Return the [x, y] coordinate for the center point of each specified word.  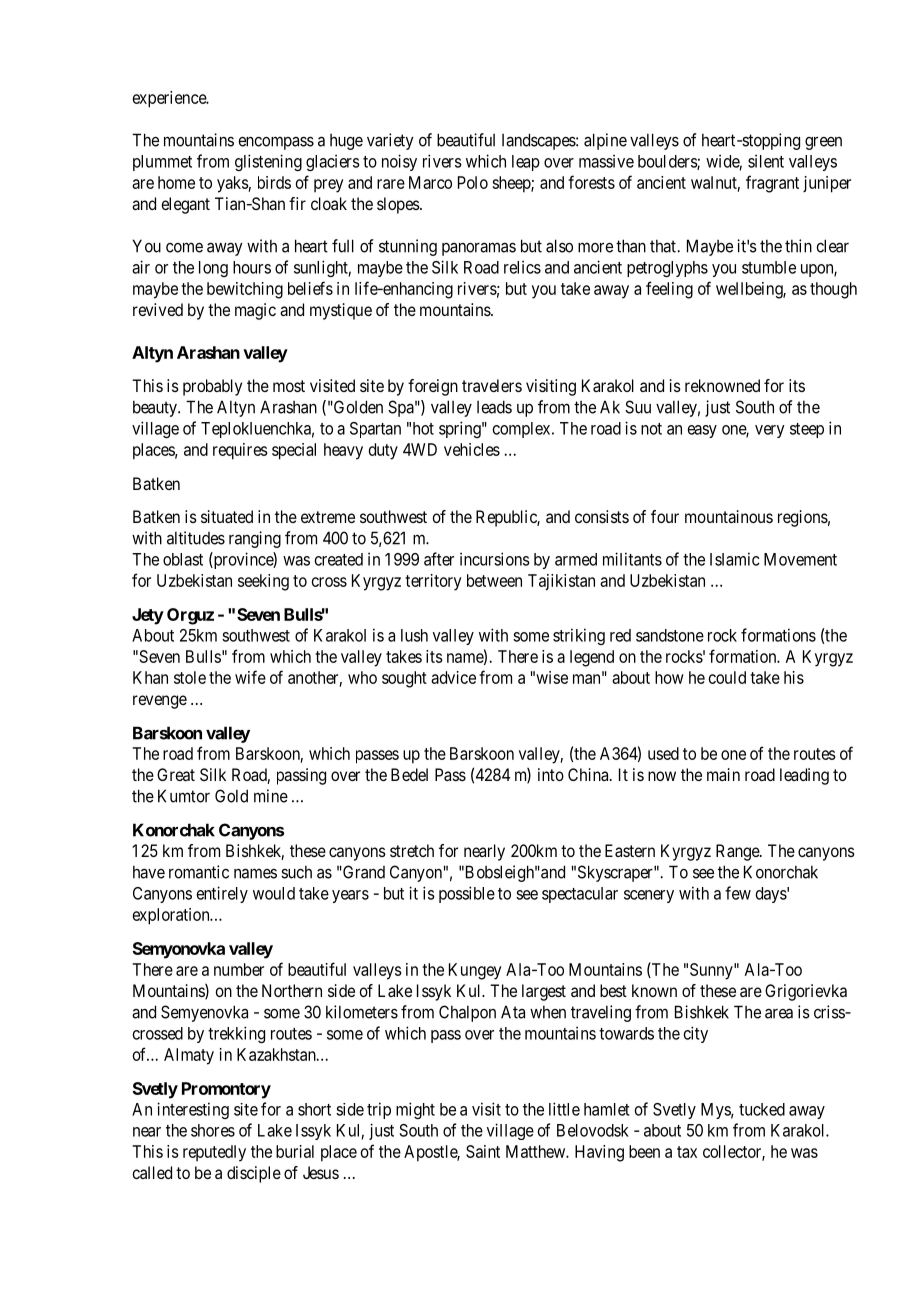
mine [271, 796]
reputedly [214, 1153]
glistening [268, 162]
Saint [483, 1151]
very [770, 431]
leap [526, 163]
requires [240, 451]
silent [766, 161]
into [551, 774]
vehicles [472, 449]
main [723, 774]
